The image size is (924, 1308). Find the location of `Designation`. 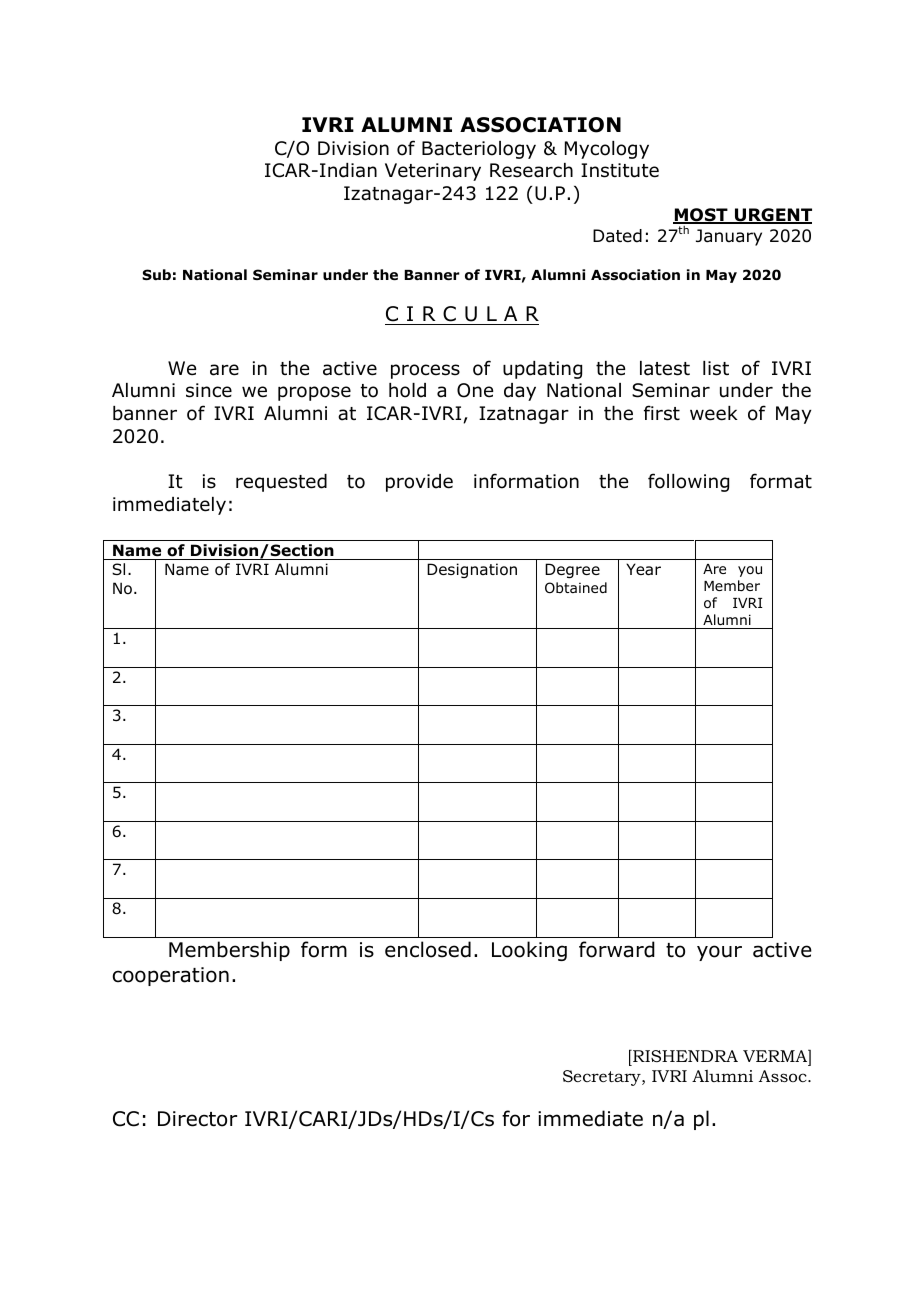

Designation is located at coordinates (472, 570).
